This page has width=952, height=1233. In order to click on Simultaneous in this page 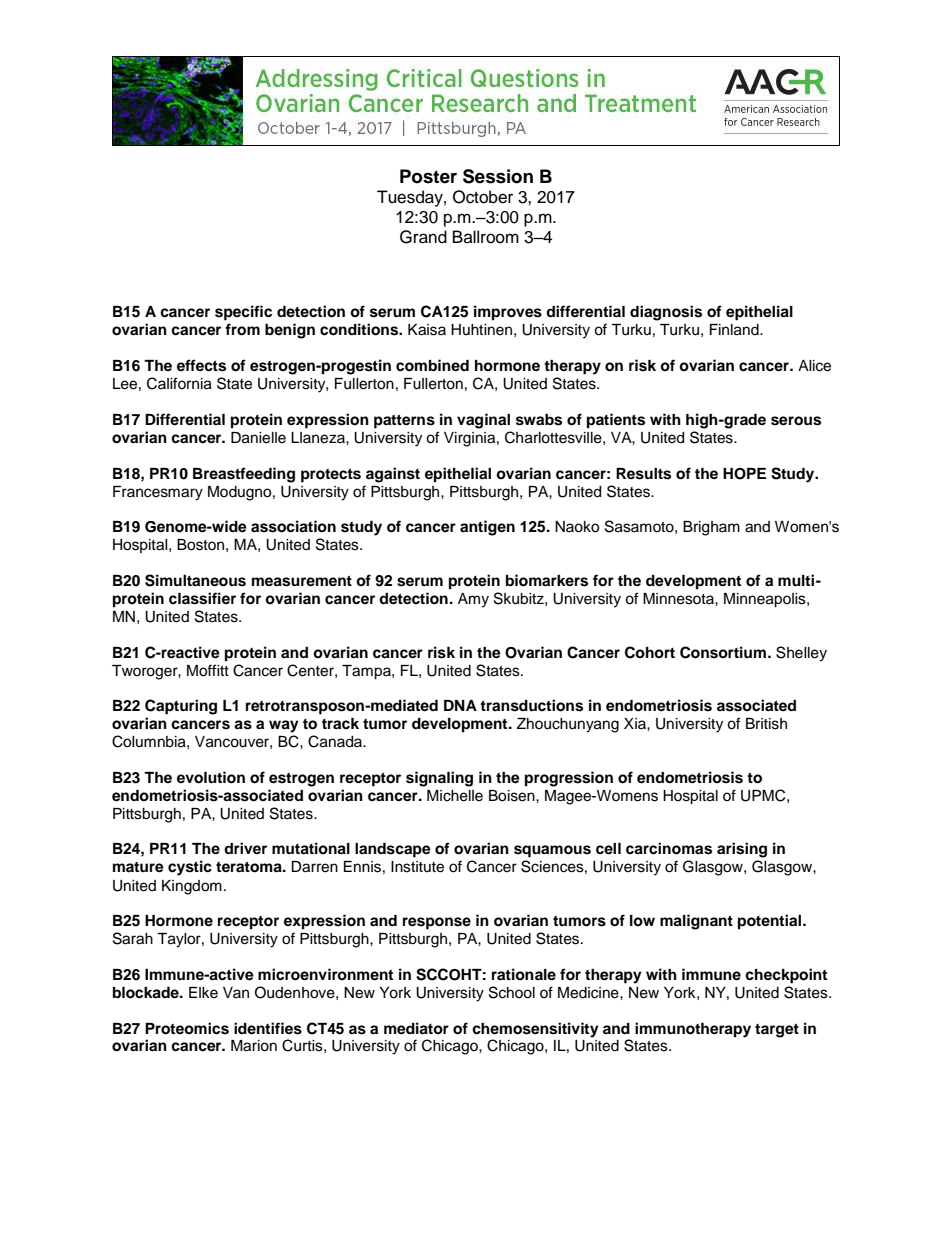, I will do `click(195, 580)`.
